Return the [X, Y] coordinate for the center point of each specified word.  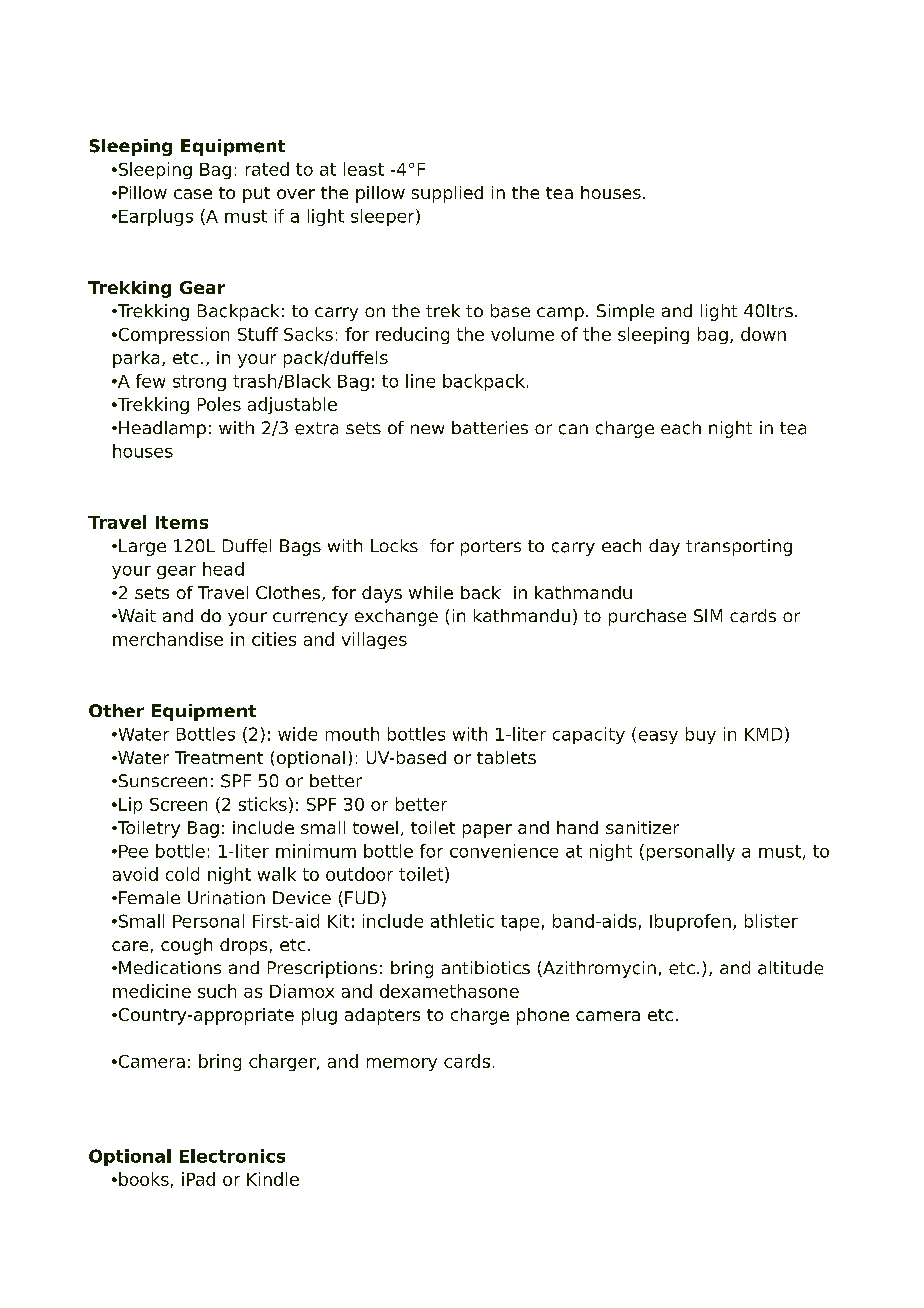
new [427, 429]
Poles [219, 404]
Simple [625, 312]
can [573, 429]
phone [543, 1016]
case [193, 194]
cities [274, 639]
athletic [462, 921]
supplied [447, 194]
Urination [226, 898]
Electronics [232, 1156]
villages [374, 640]
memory [402, 1064]
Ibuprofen [690, 922]
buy [701, 735]
